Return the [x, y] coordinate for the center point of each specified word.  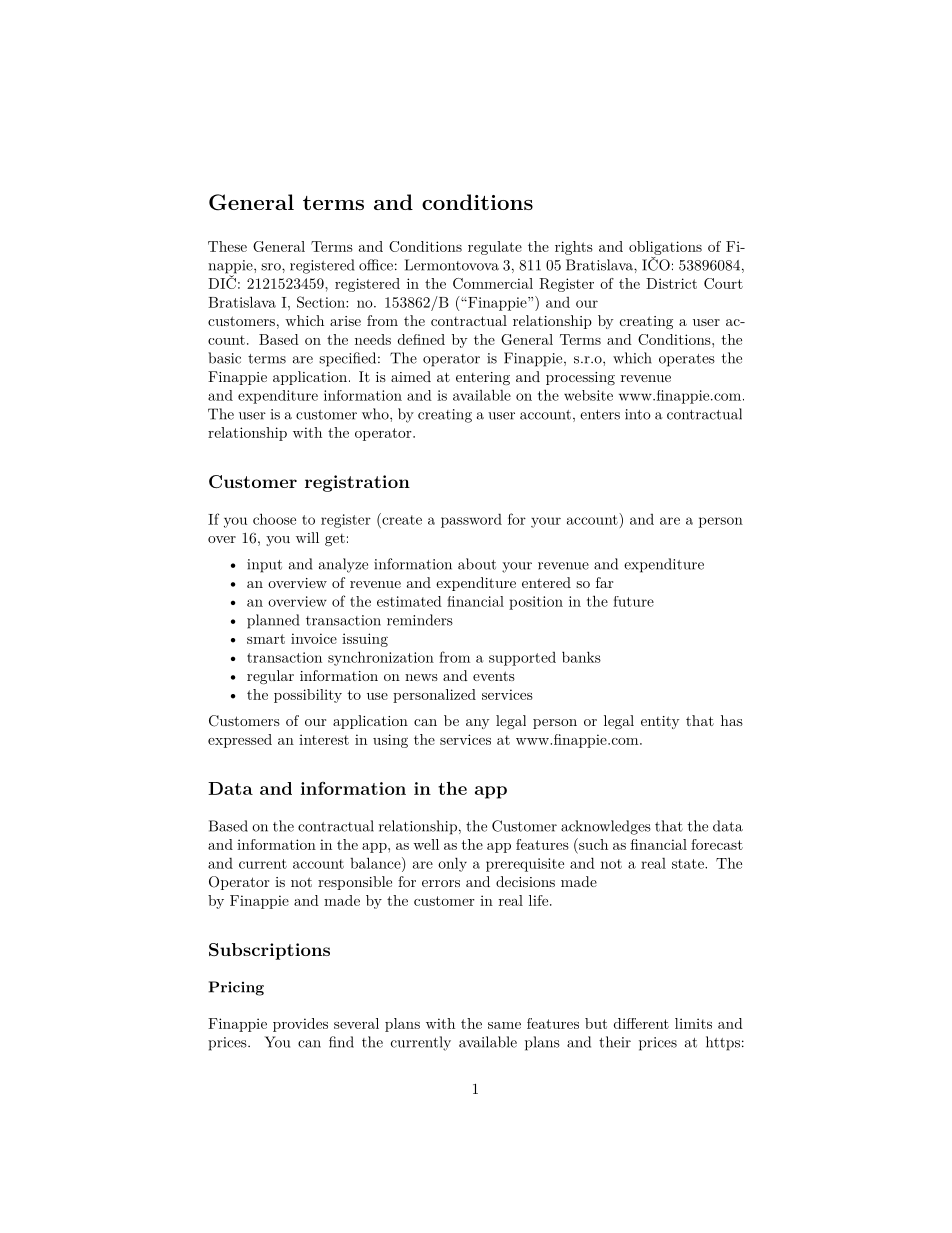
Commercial [493, 283]
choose [274, 519]
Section [322, 302]
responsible [355, 883]
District [671, 283]
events [494, 676]
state [689, 864]
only [452, 864]
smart [266, 639]
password [471, 521]
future [633, 601]
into [638, 414]
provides [300, 1025]
